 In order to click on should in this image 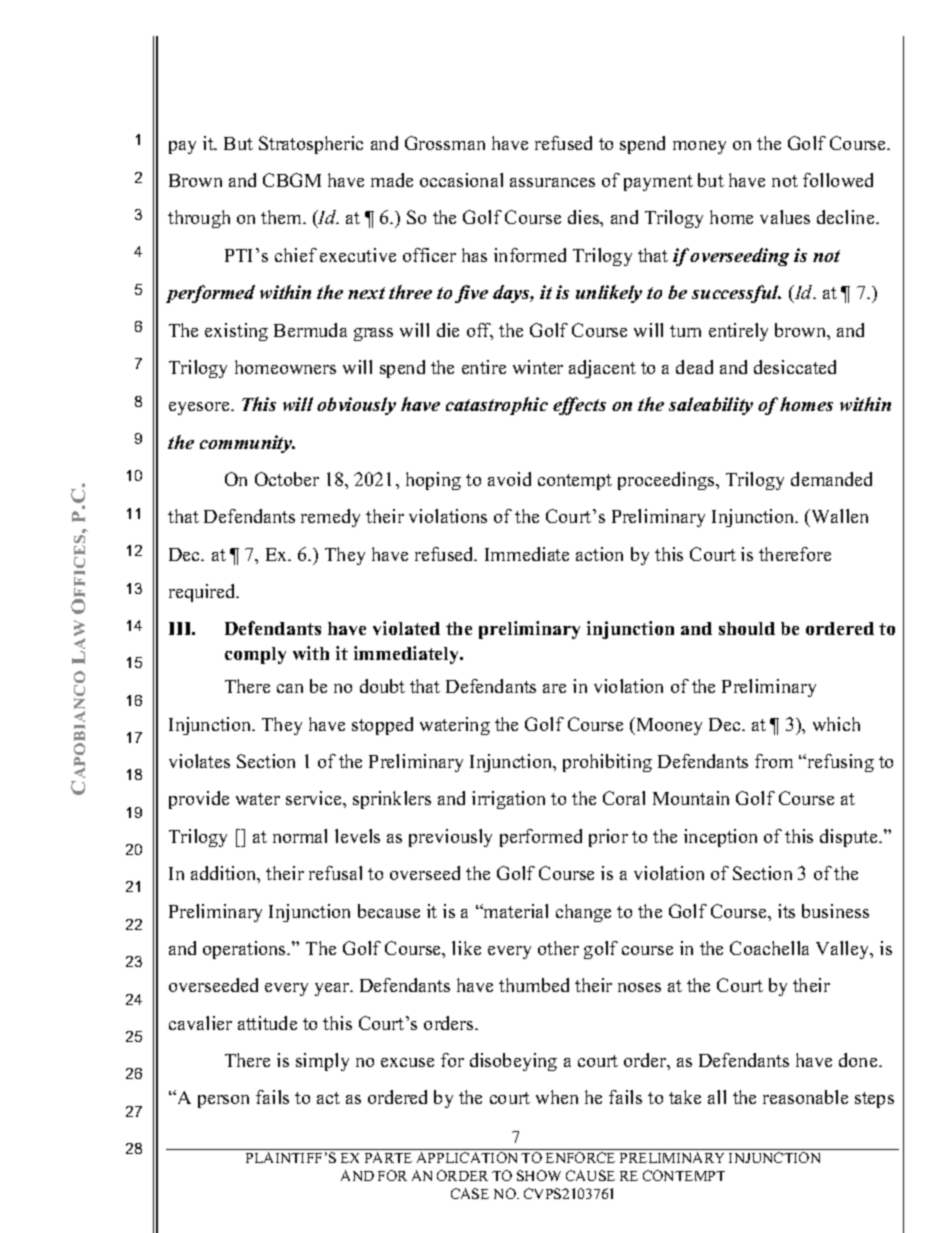, I will do `click(747, 628)`.
